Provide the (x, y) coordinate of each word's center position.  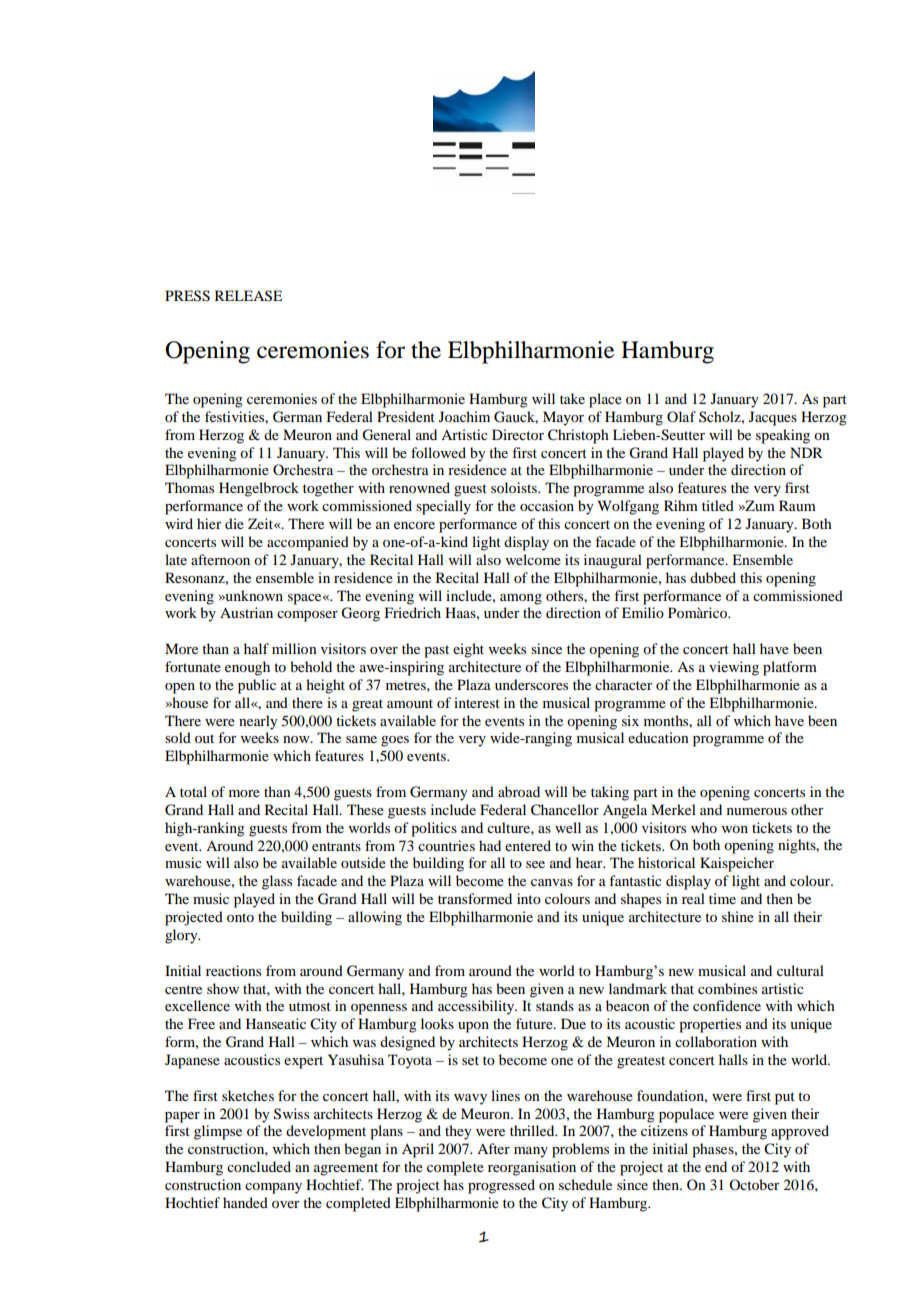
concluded (259, 1166)
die (234, 523)
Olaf (681, 416)
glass (277, 882)
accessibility (477, 1007)
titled (718, 505)
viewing (734, 668)
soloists (515, 487)
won (735, 829)
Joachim (464, 416)
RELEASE (248, 296)
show (223, 988)
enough (247, 668)
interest (477, 702)
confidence (727, 1005)
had (490, 845)
